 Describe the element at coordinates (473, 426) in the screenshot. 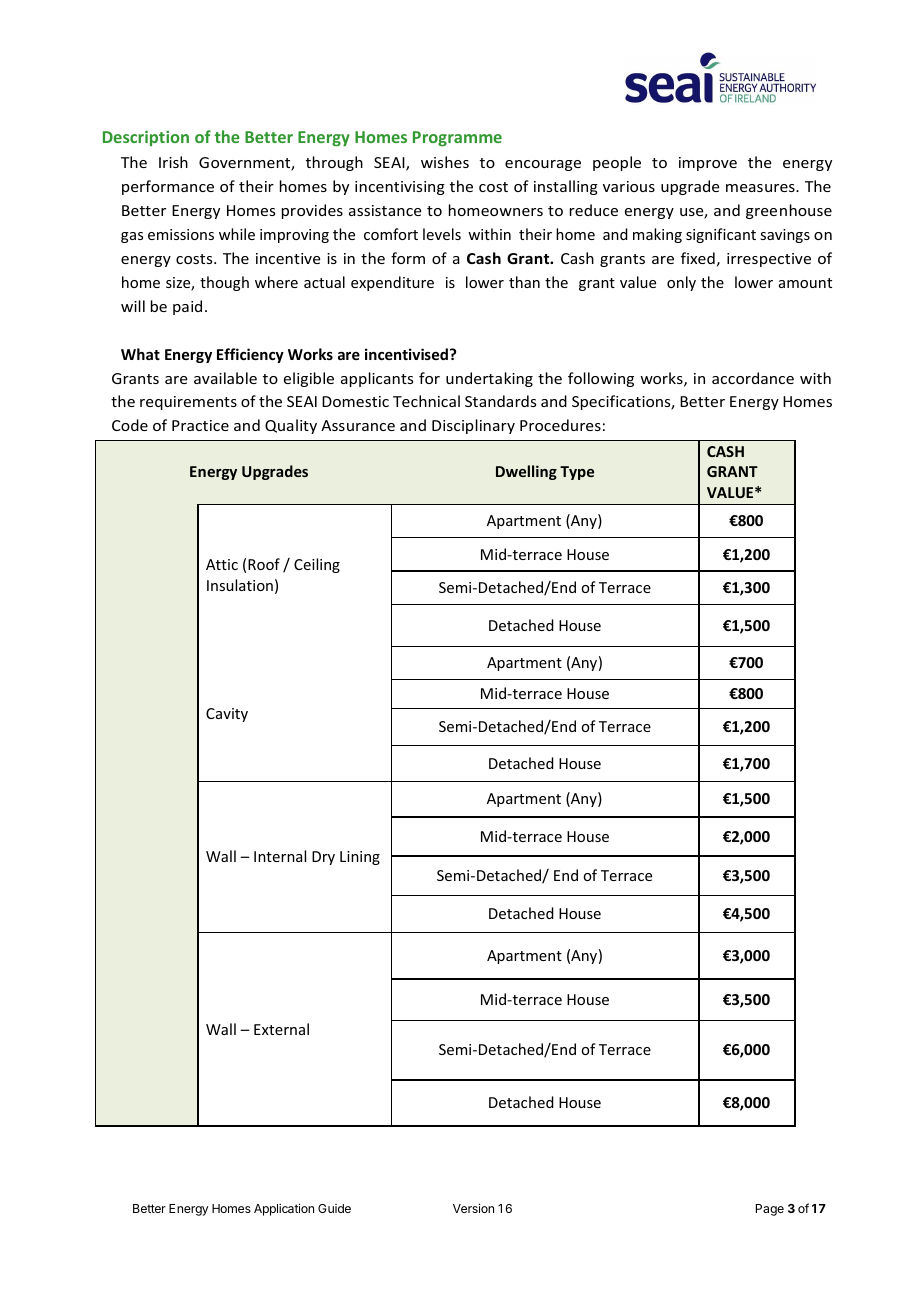

I see `Disciplinary` at that location.
